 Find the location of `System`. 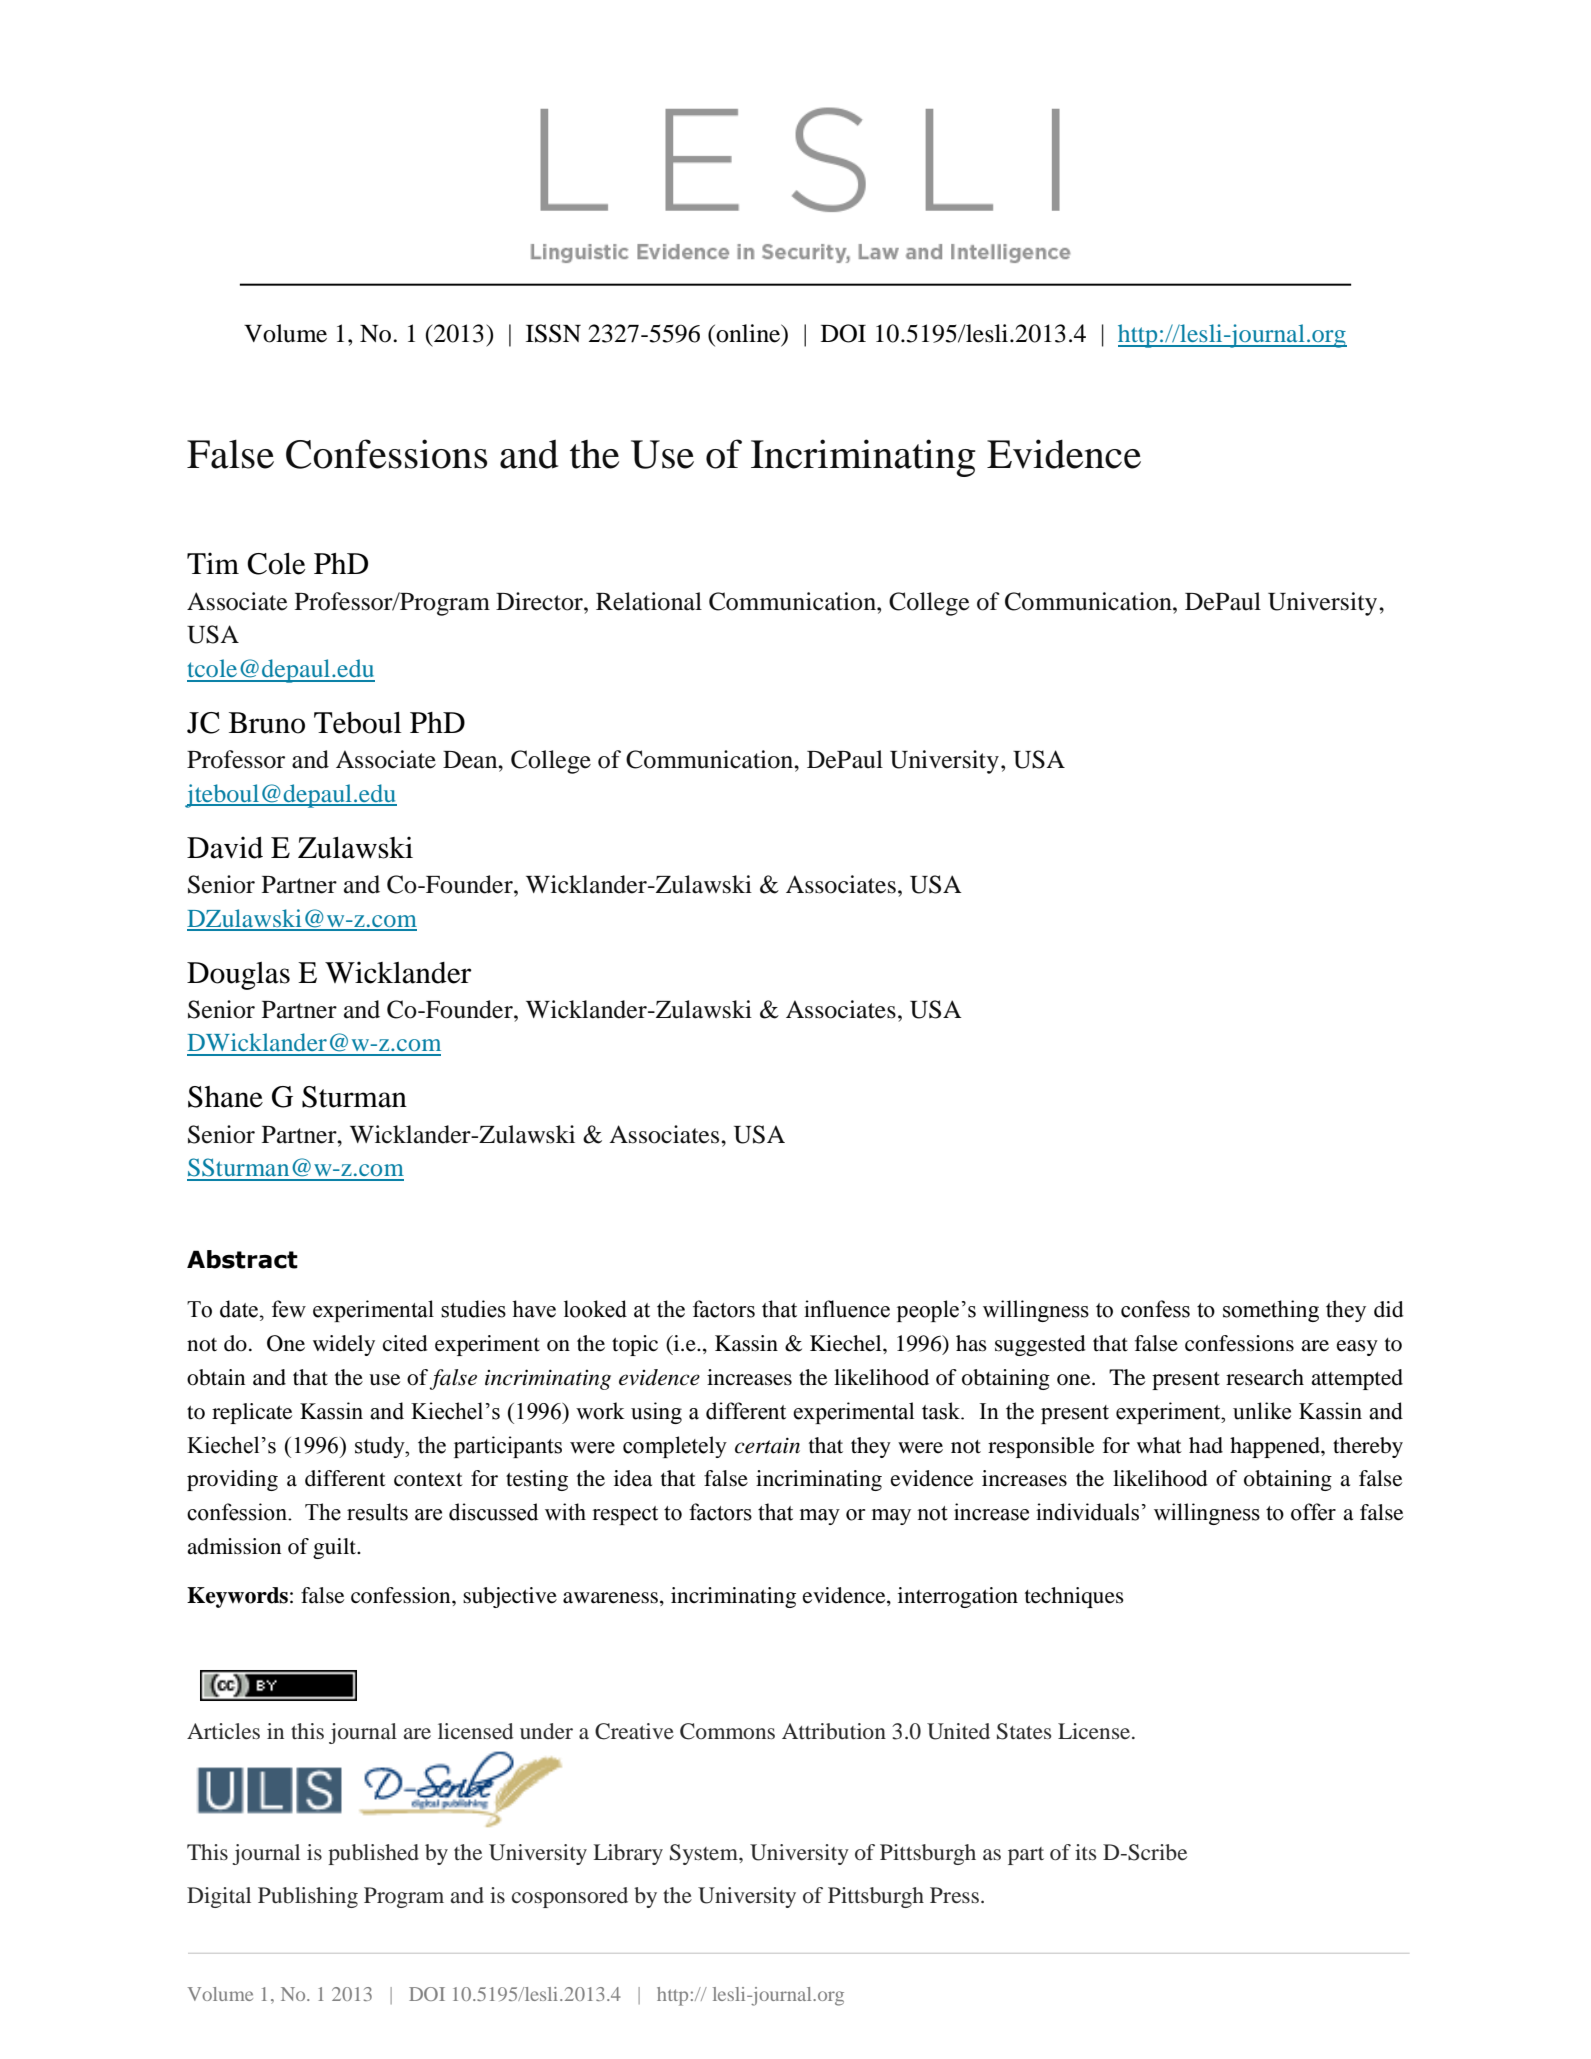

System is located at coordinates (705, 1854).
